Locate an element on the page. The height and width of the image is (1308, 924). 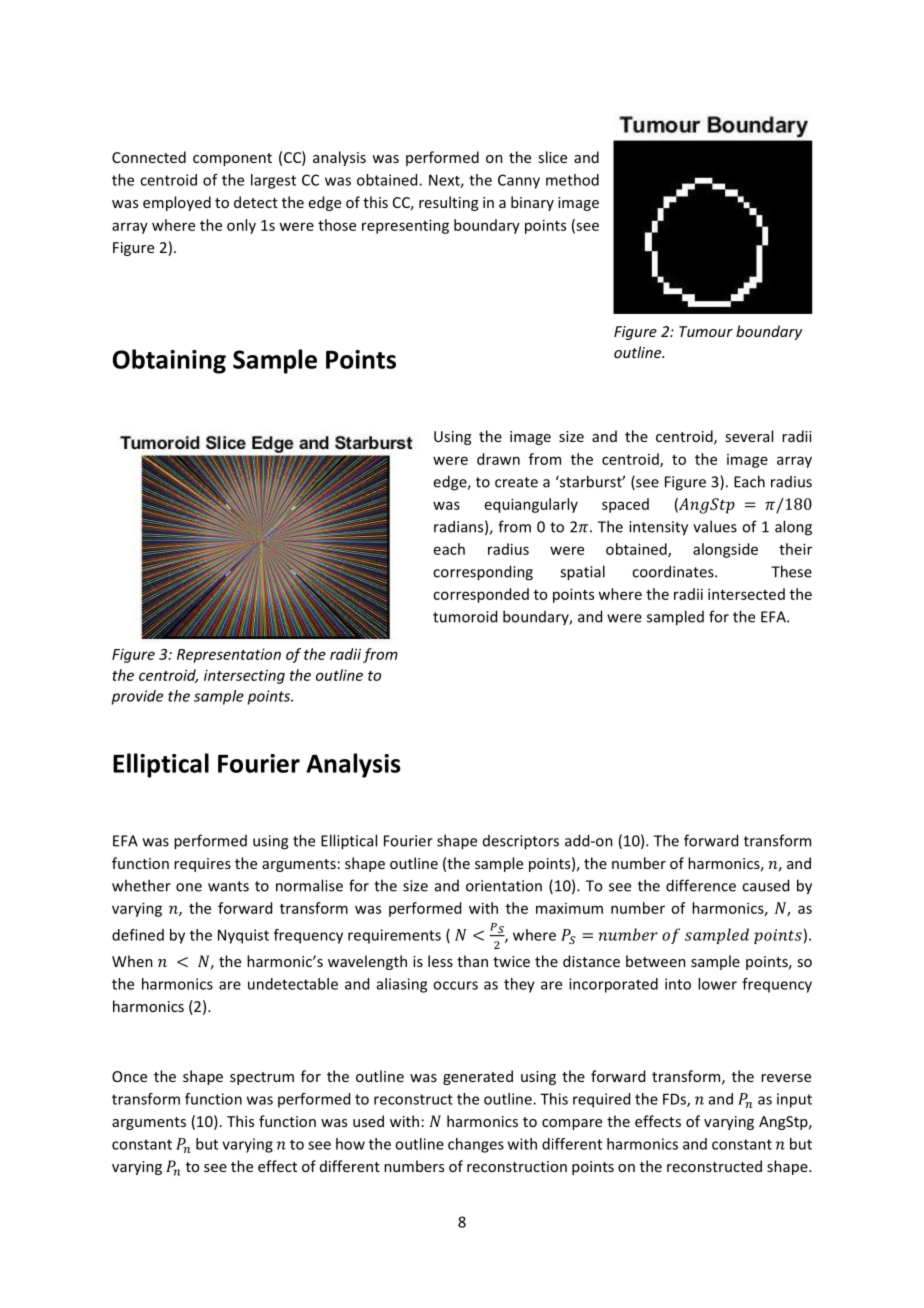
spectrum is located at coordinates (262, 1078).
